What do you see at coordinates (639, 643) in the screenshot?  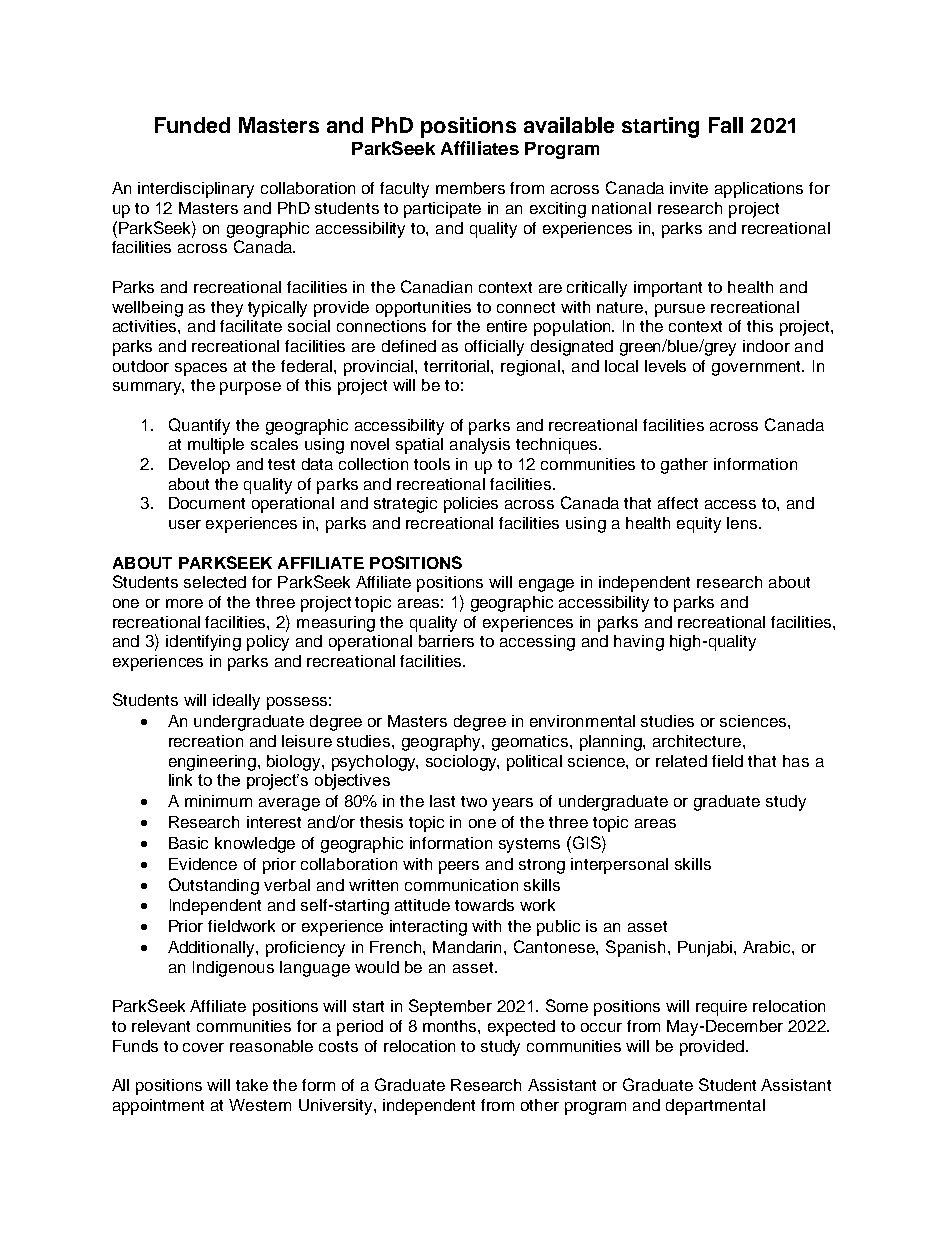 I see `having` at bounding box center [639, 643].
